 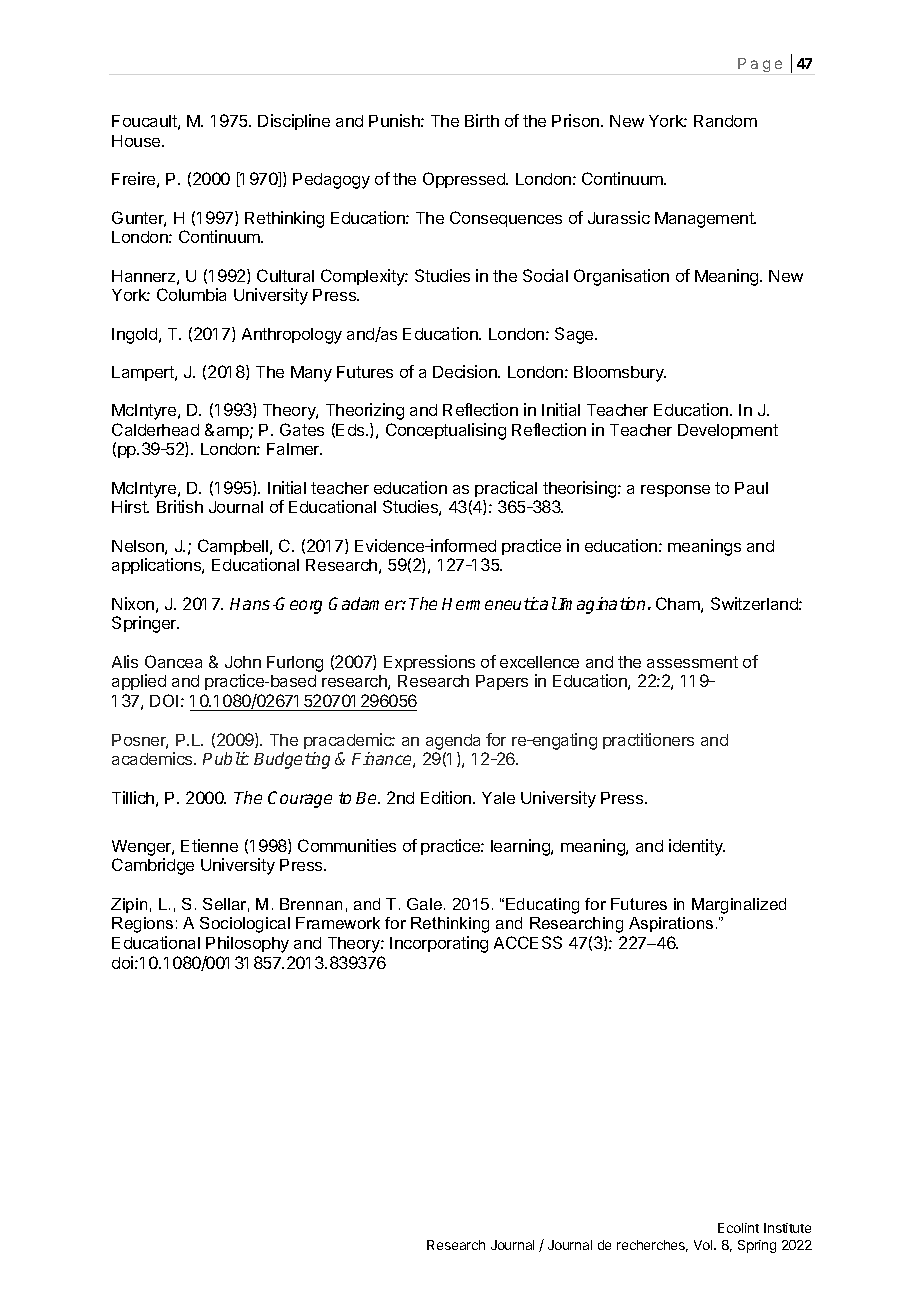 I want to click on House, so click(x=137, y=141).
